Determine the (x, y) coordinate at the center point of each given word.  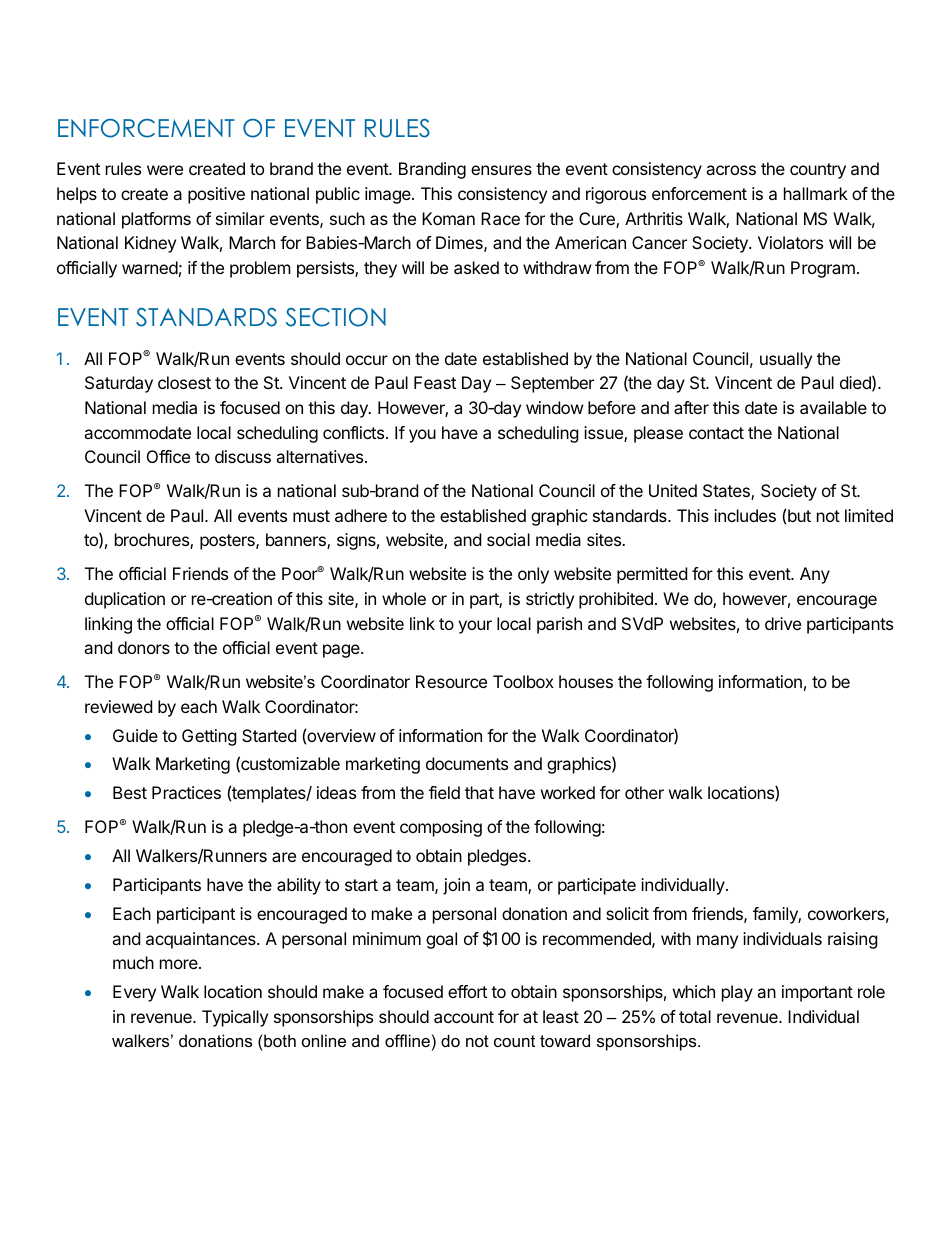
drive (783, 623)
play (737, 993)
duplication (125, 600)
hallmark (816, 193)
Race (500, 218)
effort (467, 991)
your (475, 627)
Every (134, 993)
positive (216, 195)
